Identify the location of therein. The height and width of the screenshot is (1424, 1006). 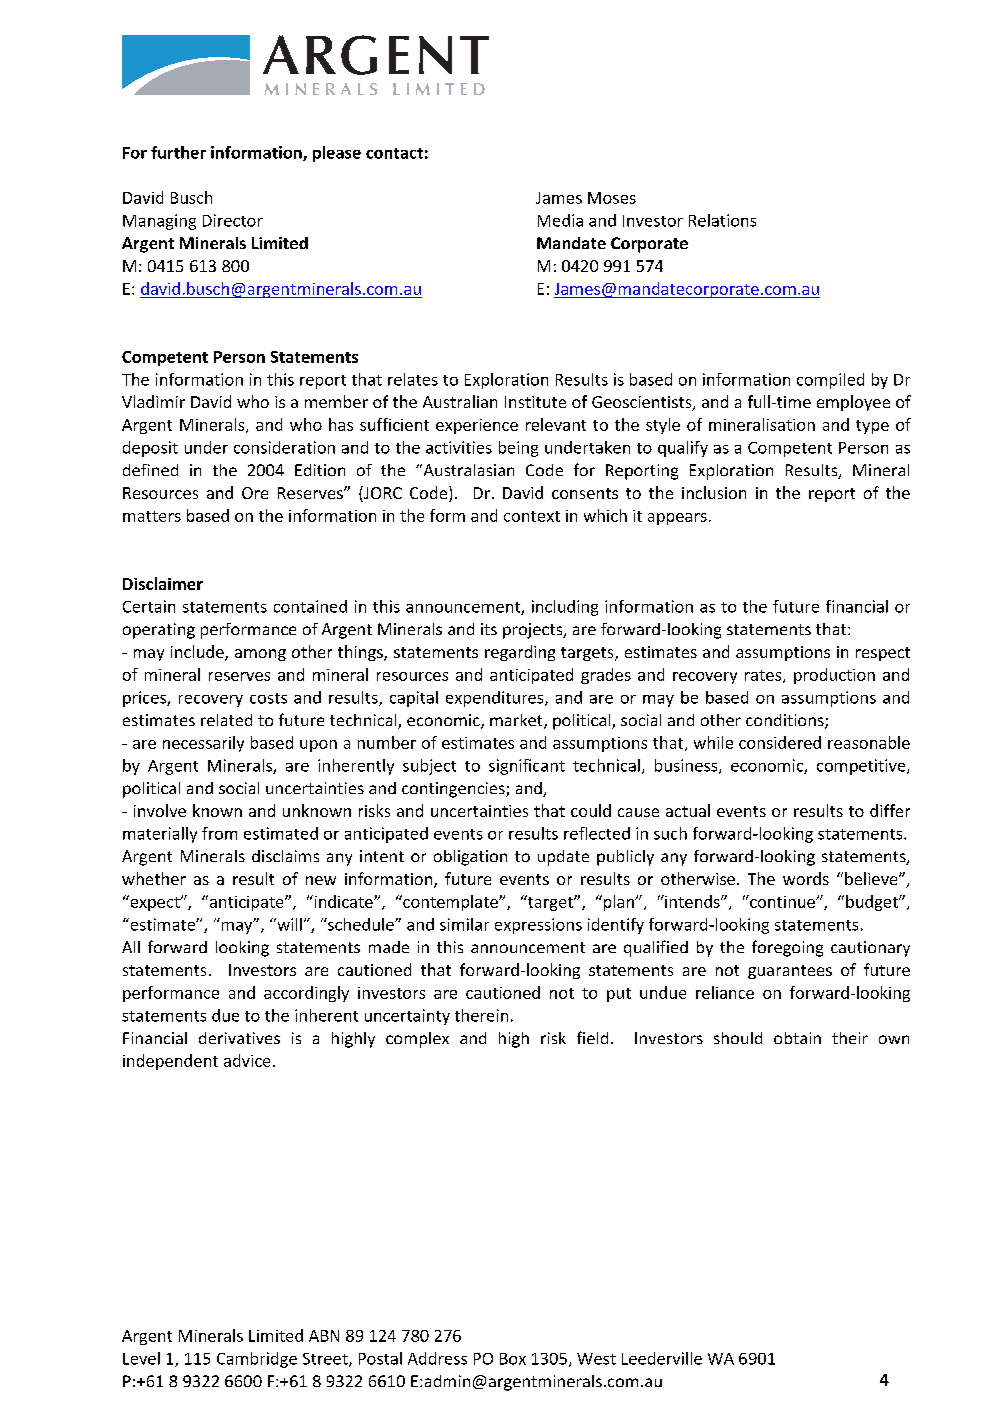
(481, 1015).
